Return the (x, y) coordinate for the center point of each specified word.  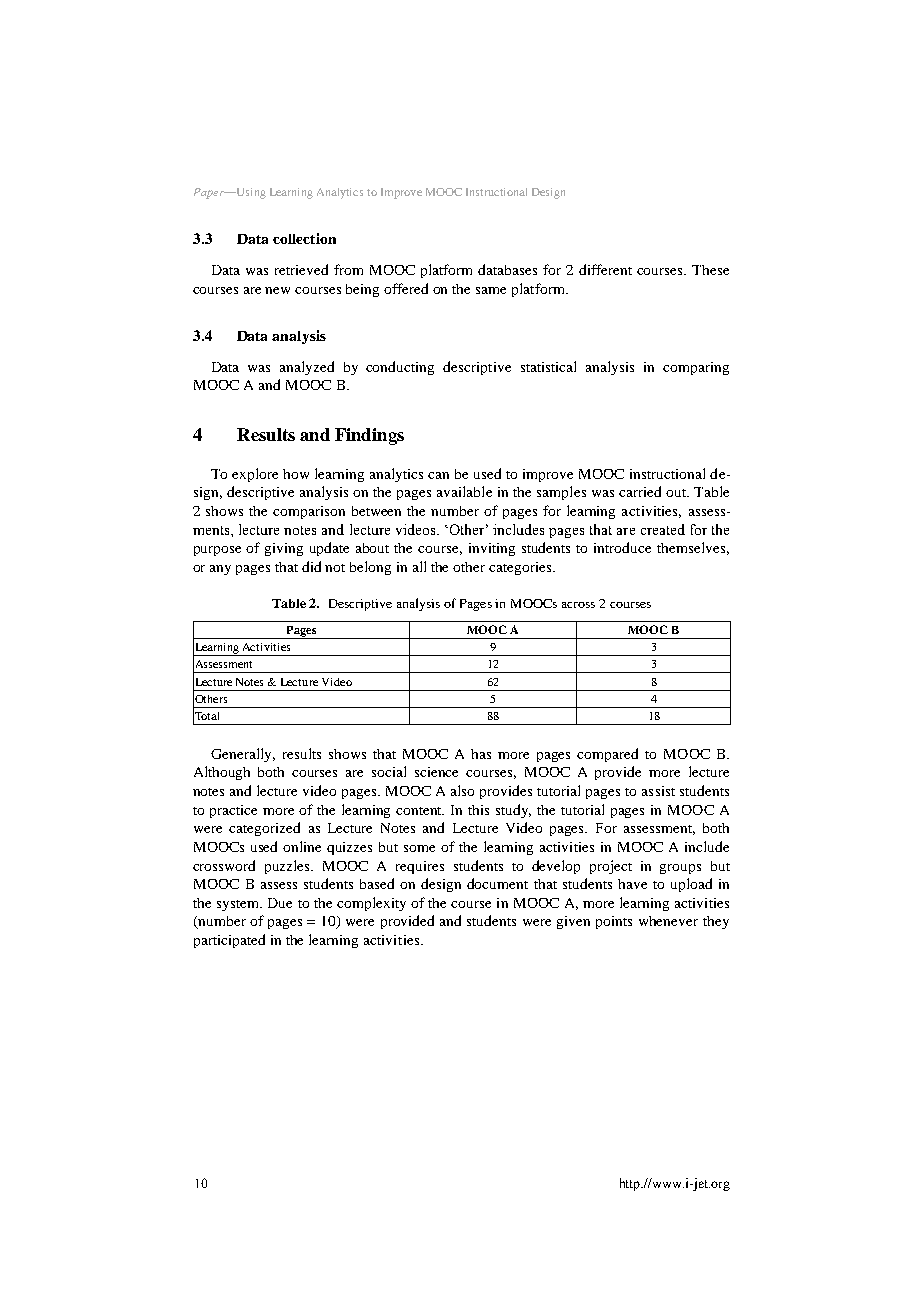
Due (280, 903)
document (497, 883)
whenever (668, 921)
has (481, 754)
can (438, 475)
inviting (492, 549)
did (311, 566)
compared (607, 755)
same (491, 290)
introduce (622, 547)
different (605, 269)
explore (255, 475)
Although (222, 773)
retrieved (301, 269)
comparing (696, 368)
